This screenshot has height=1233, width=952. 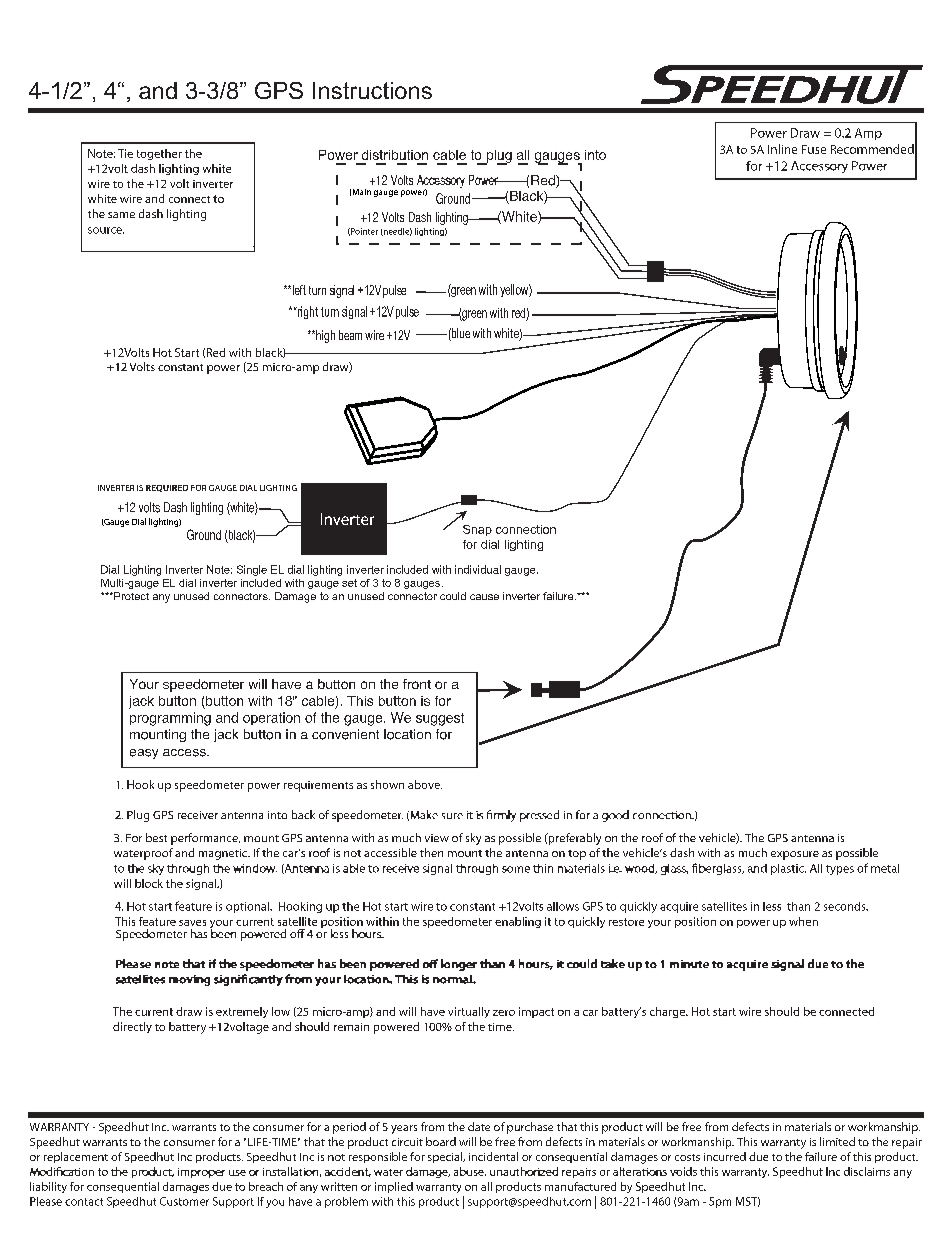 What do you see at coordinates (814, 149) in the screenshot?
I see `Fuse` at bounding box center [814, 149].
